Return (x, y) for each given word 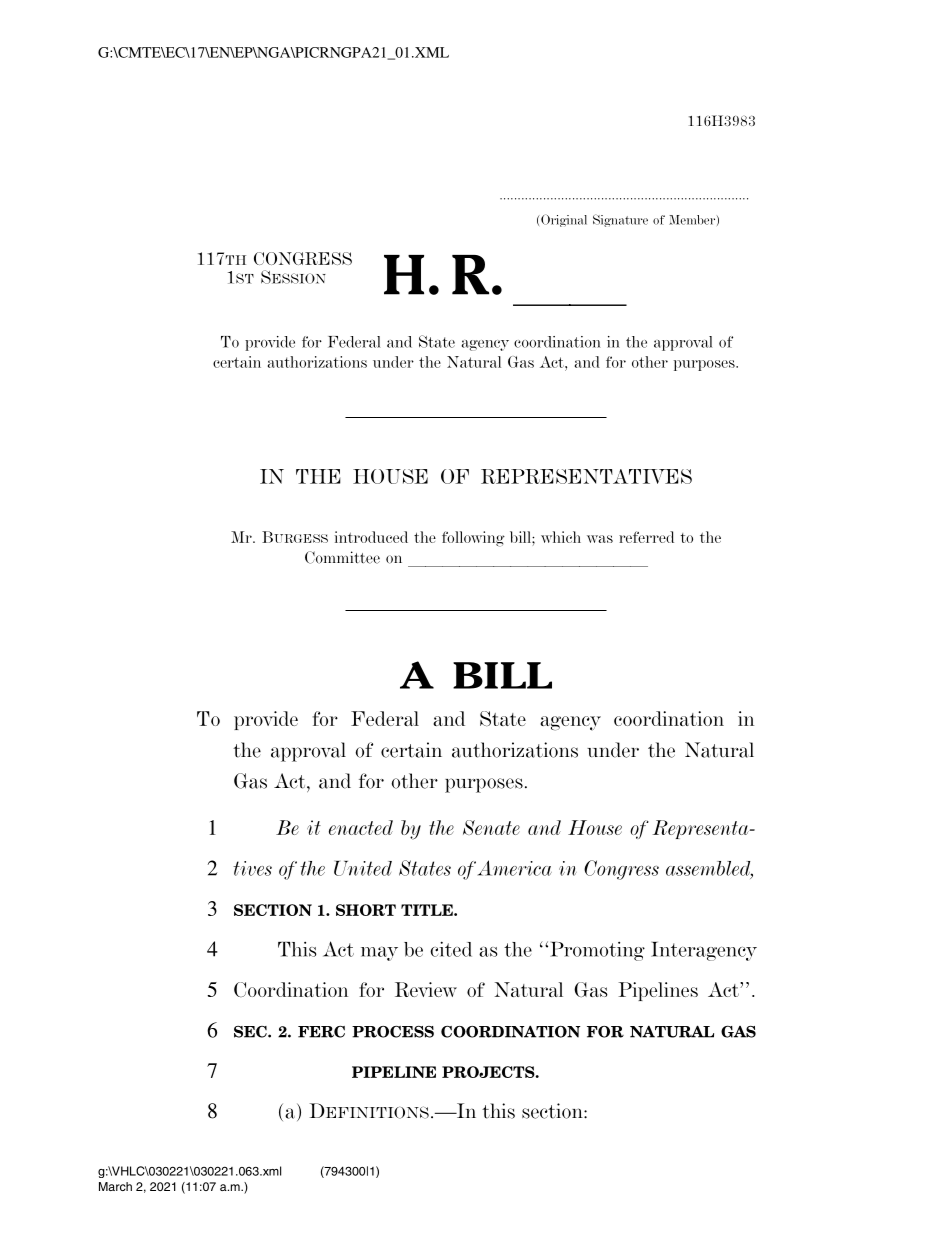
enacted (361, 827)
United (363, 868)
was (600, 539)
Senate (491, 827)
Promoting (597, 951)
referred (646, 537)
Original (564, 220)
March (115, 1186)
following (473, 539)
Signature (620, 220)
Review (426, 989)
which (561, 537)
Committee (342, 557)
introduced (371, 537)
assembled (709, 869)
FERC (321, 1032)
